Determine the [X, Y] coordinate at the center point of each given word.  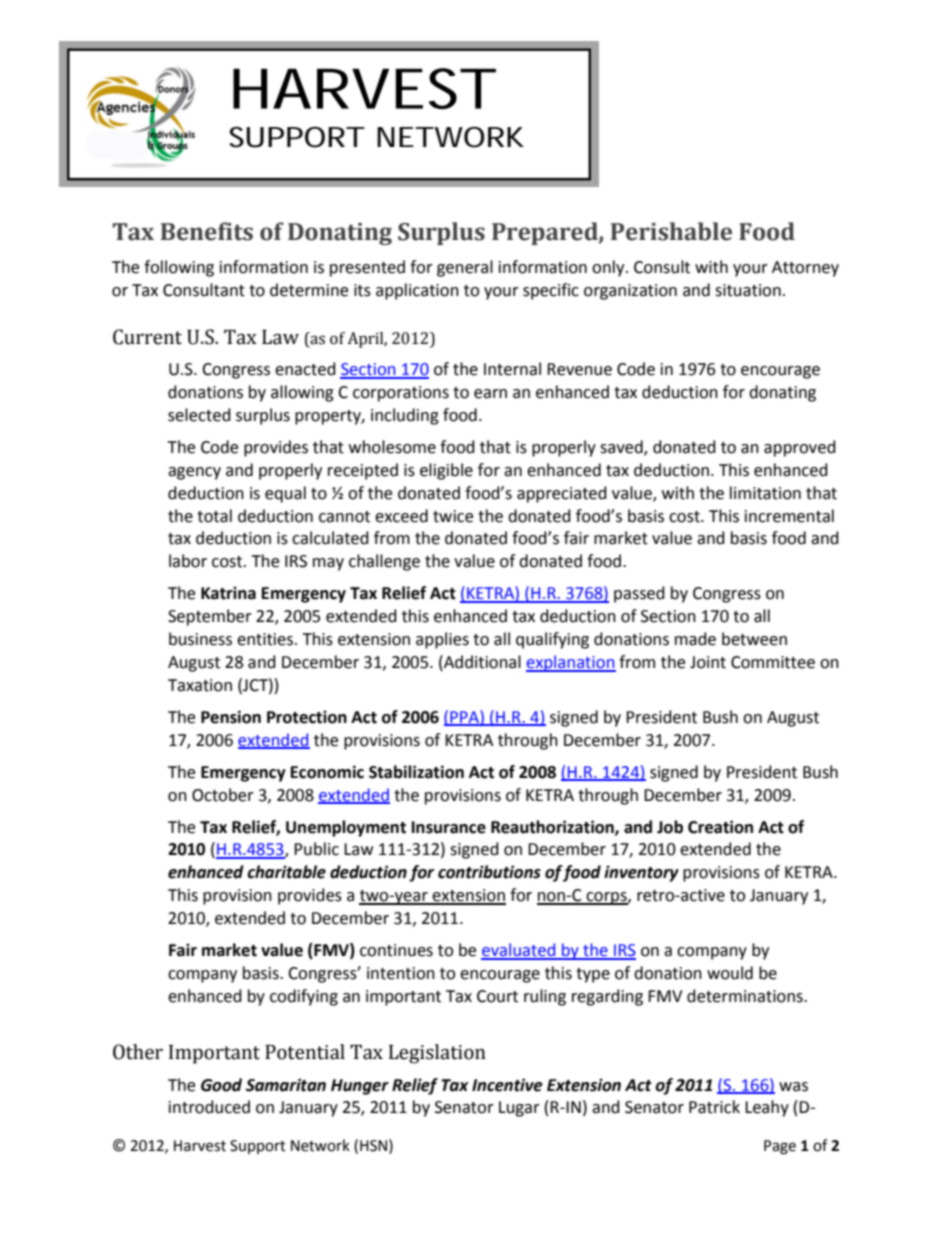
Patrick [714, 1107]
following [179, 268]
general [465, 268]
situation [748, 290]
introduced [209, 1107]
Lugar [519, 1109]
